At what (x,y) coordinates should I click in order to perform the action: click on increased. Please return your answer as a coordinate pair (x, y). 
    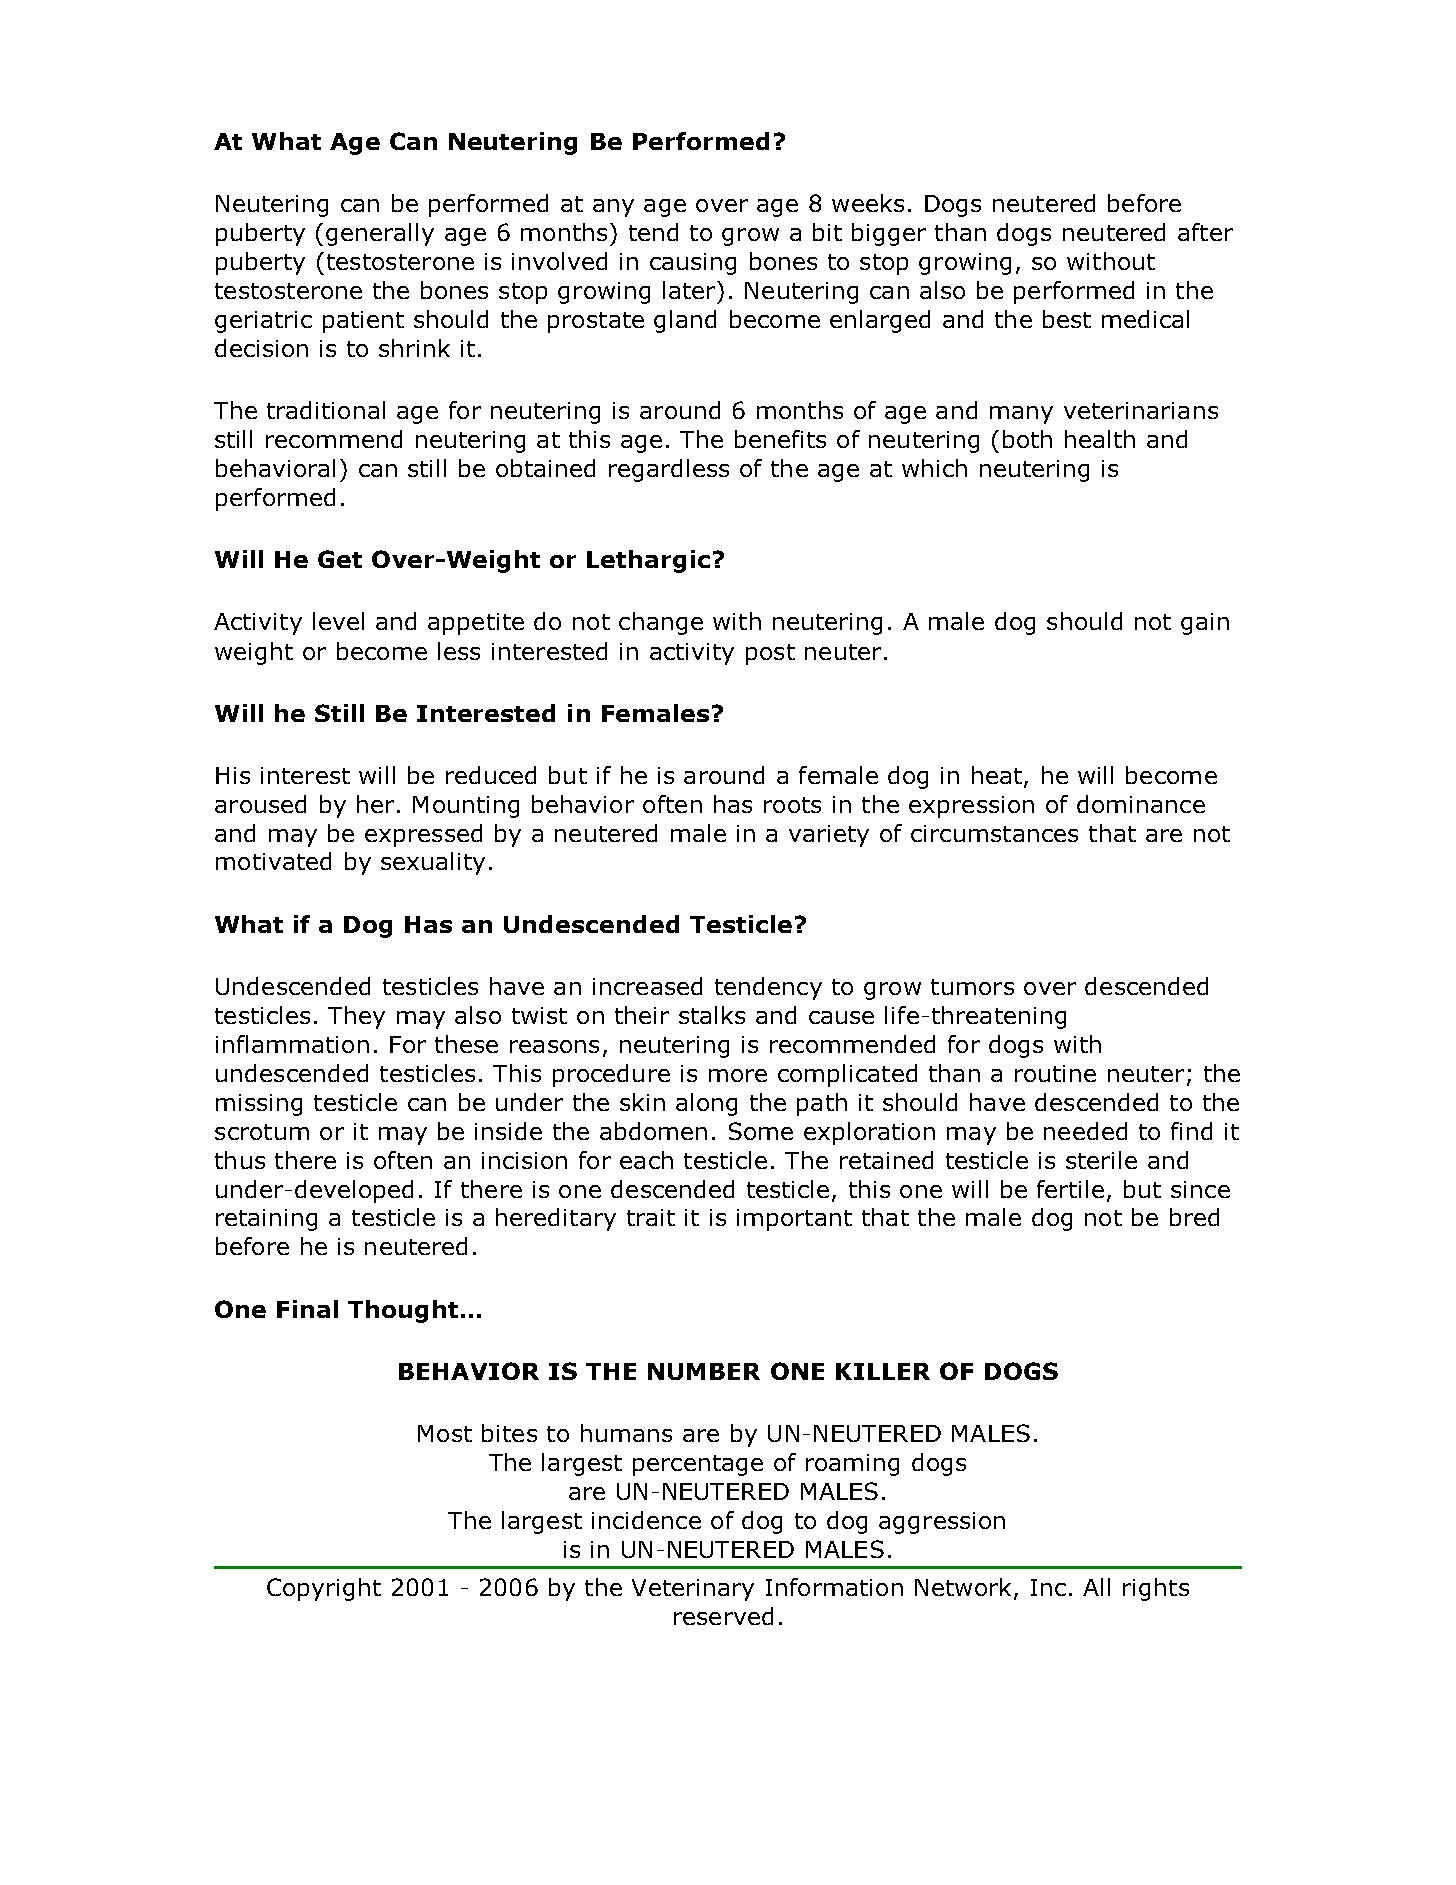
    Looking at the image, I should click on (647, 986).
